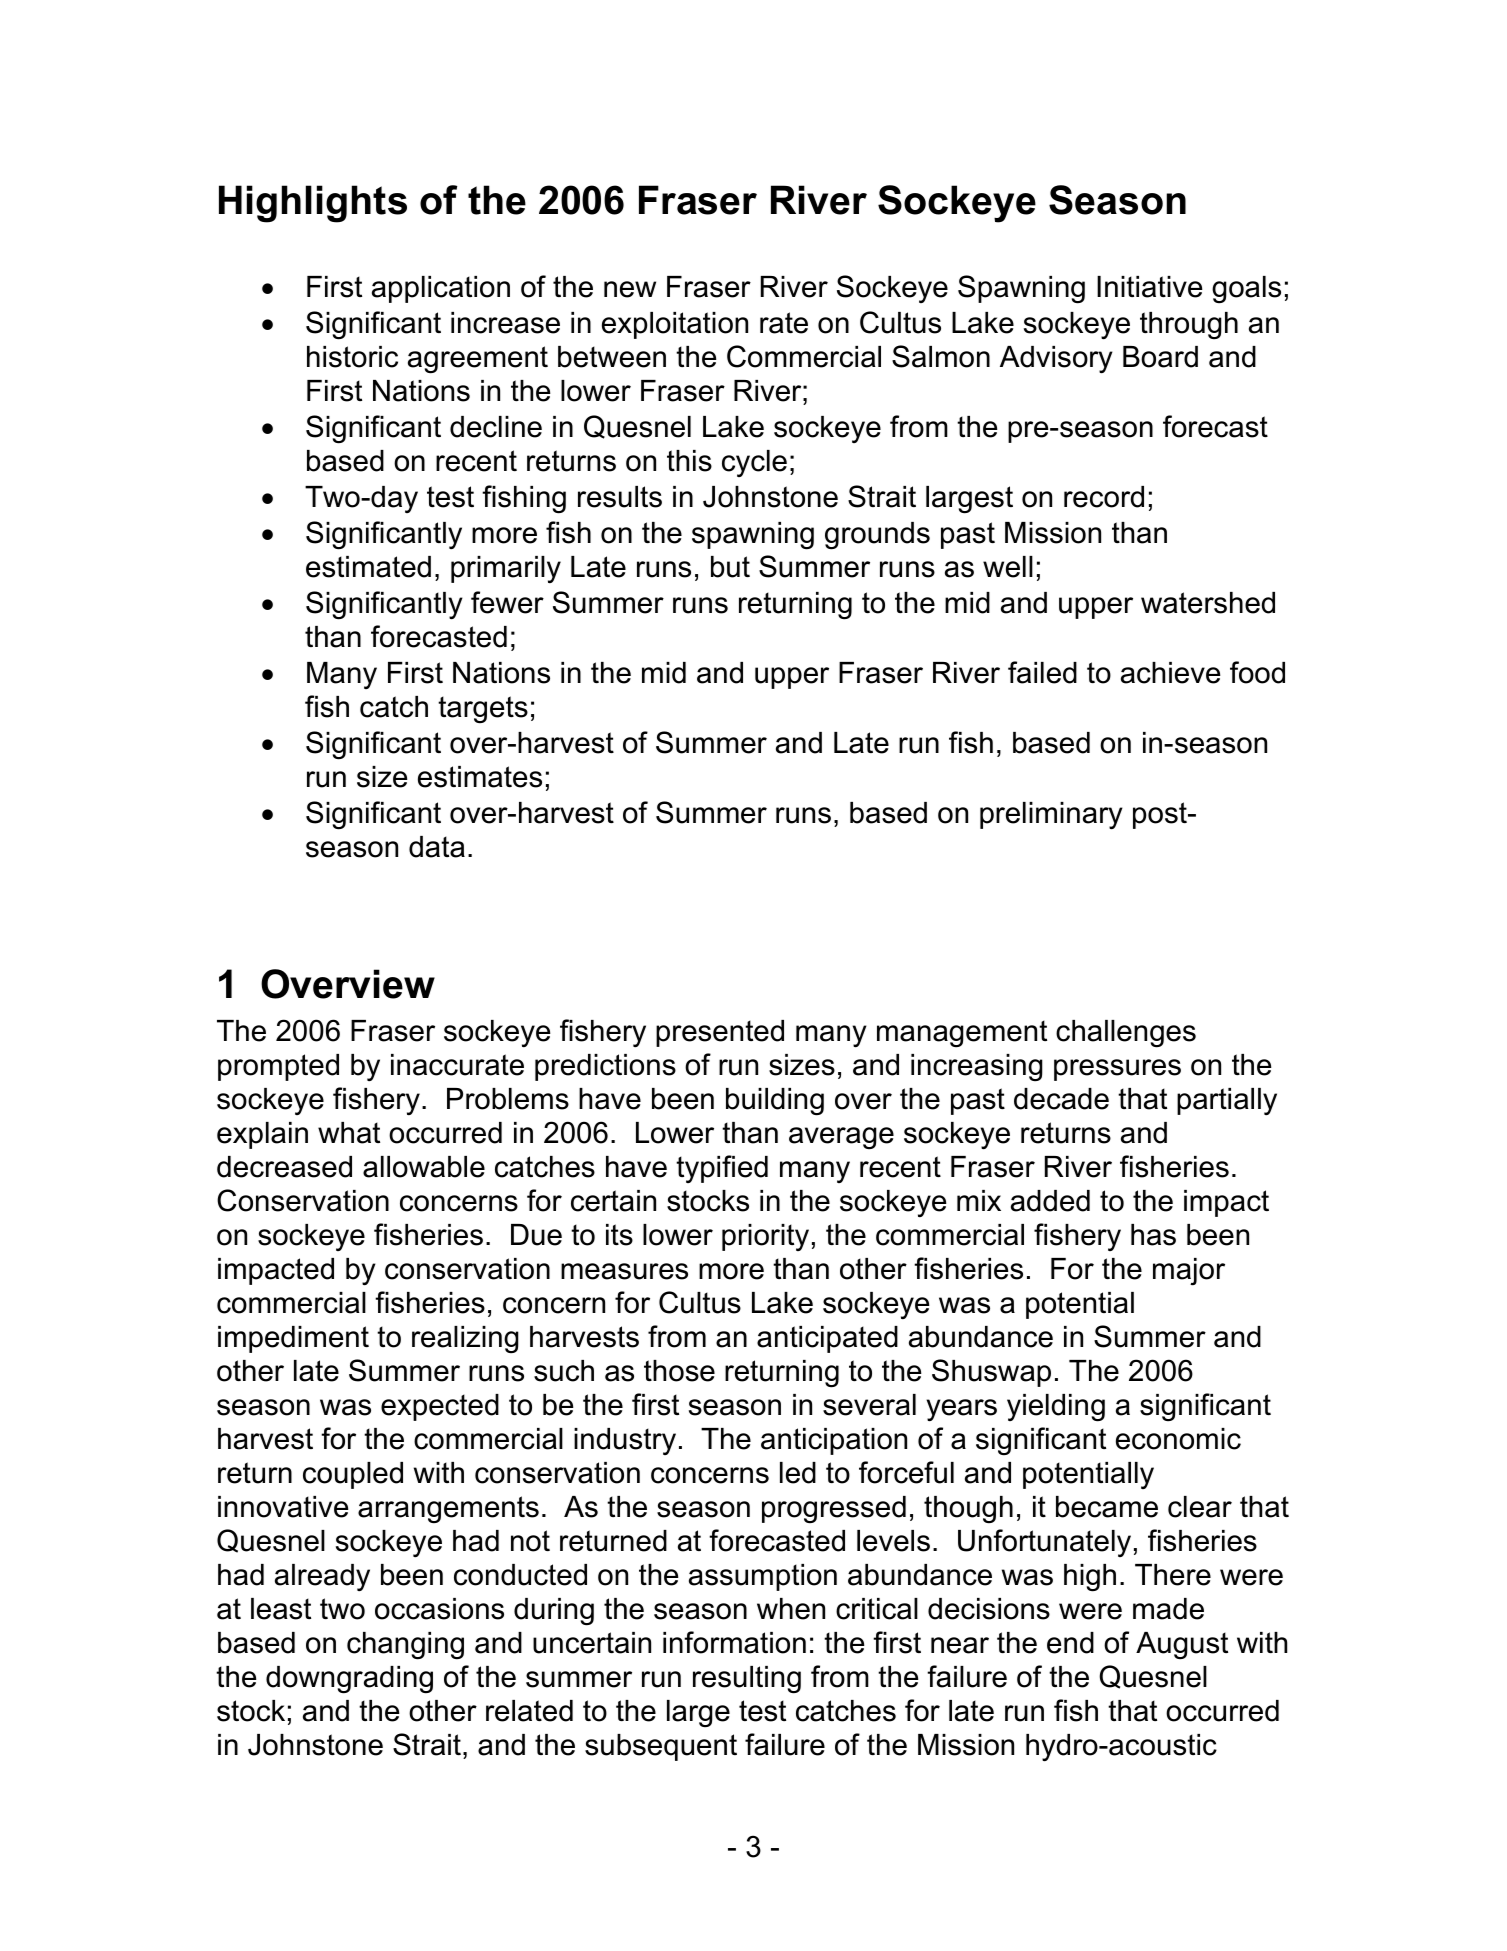 The width and height of the document is (1507, 1951). Describe the element at coordinates (1160, 357) in the document. I see `Board` at that location.
